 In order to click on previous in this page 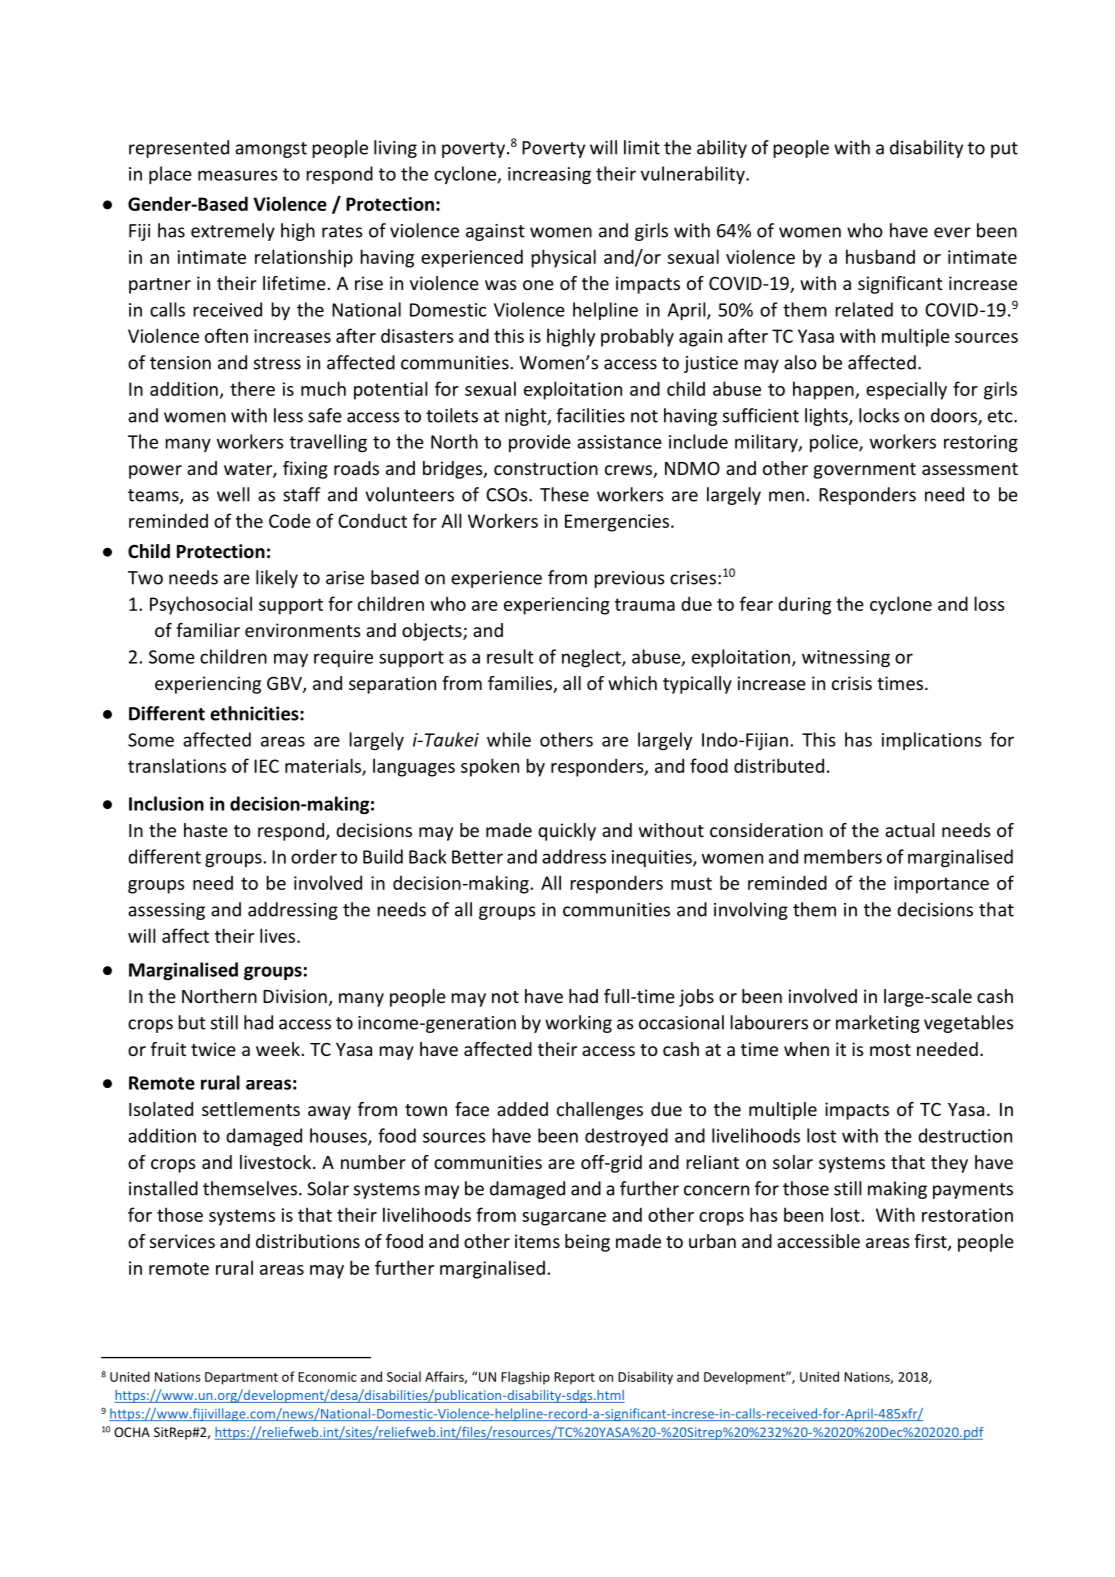, I will do `click(629, 579)`.
